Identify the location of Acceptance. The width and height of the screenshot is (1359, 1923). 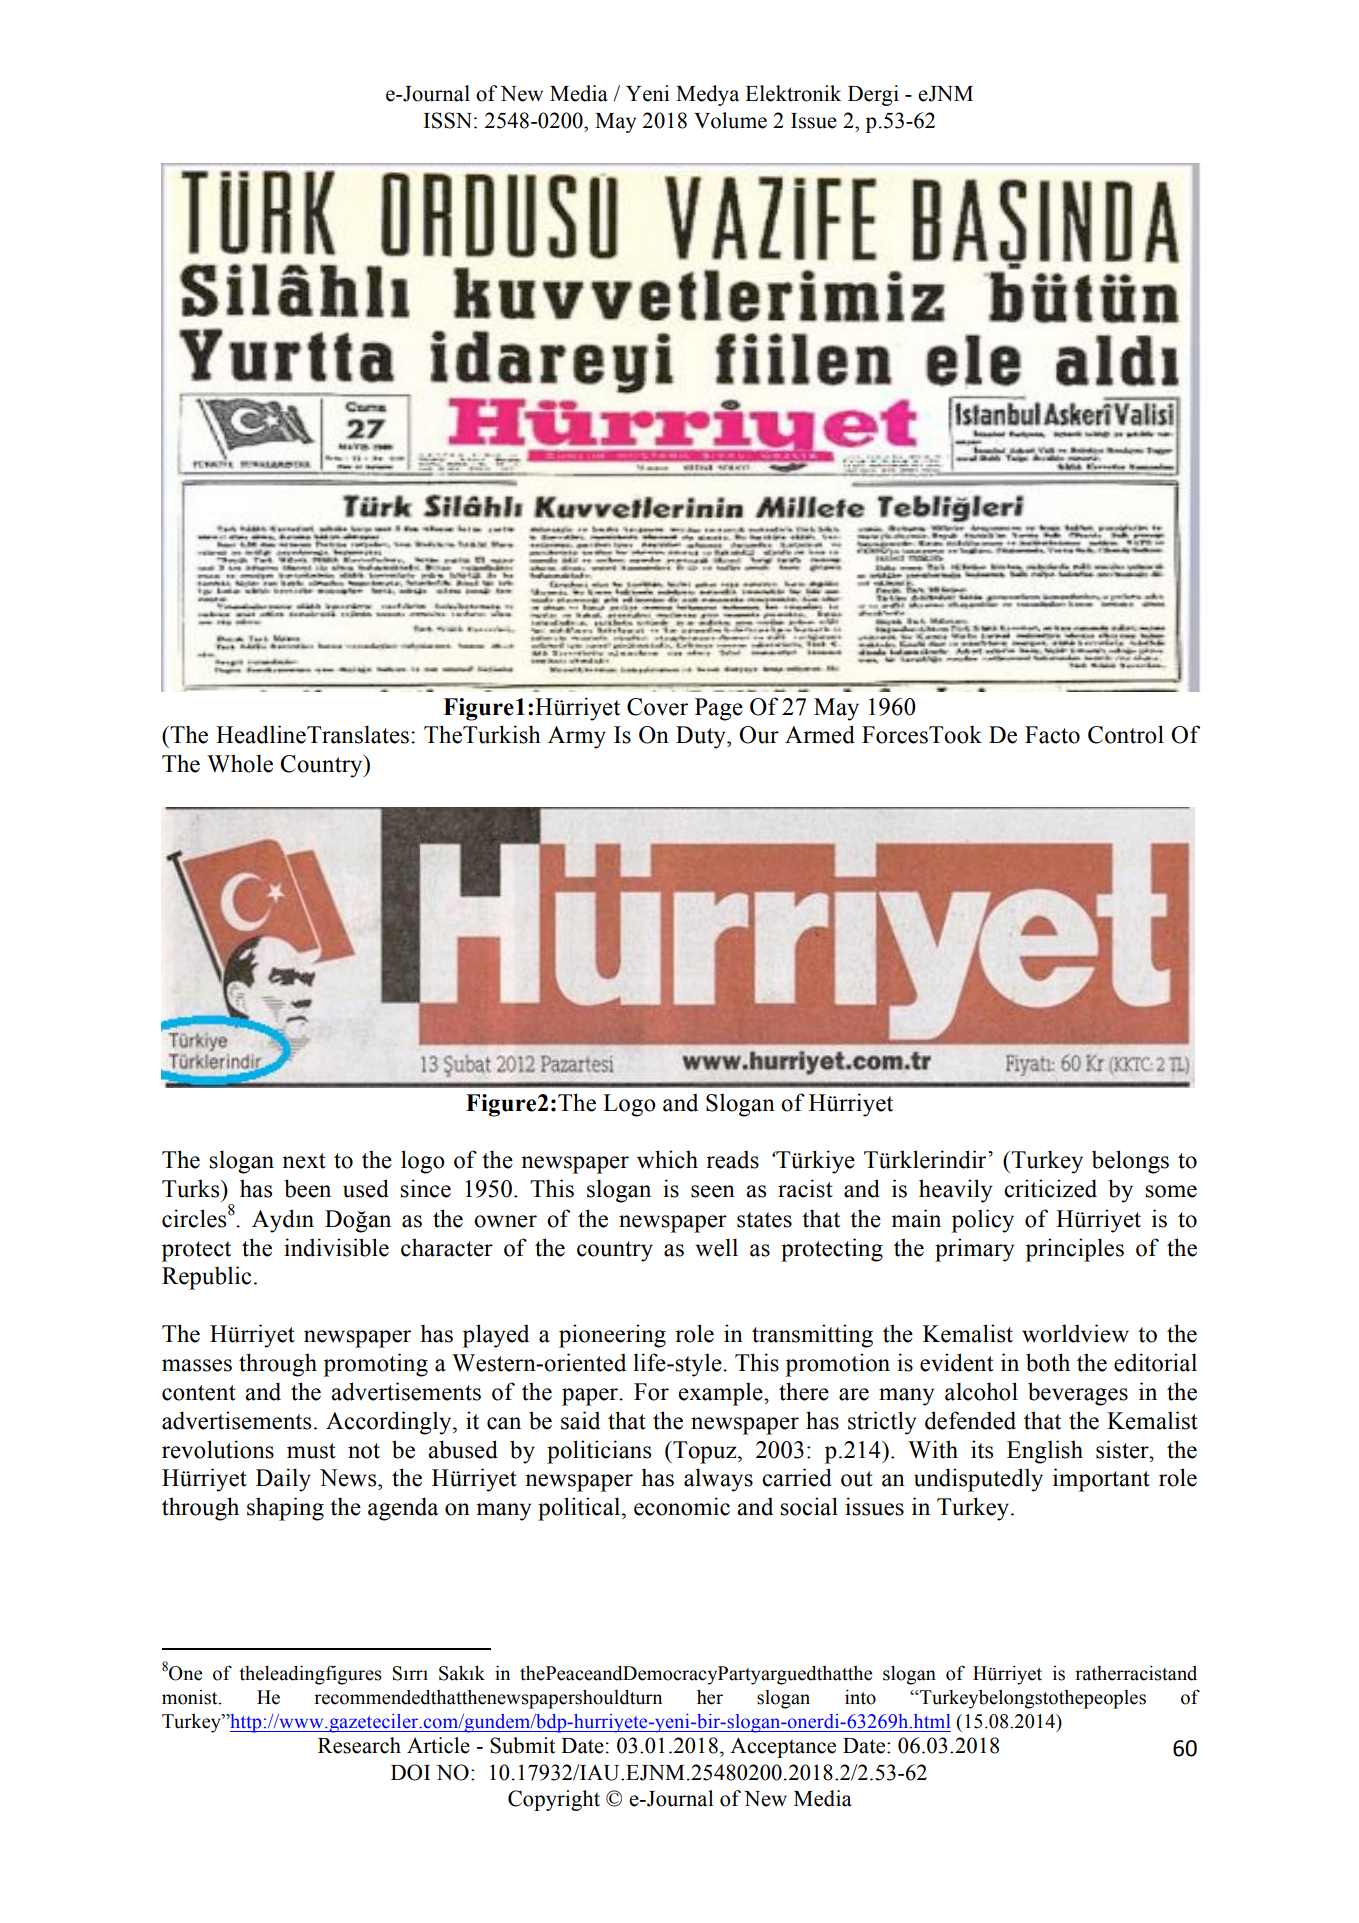
(783, 1747).
